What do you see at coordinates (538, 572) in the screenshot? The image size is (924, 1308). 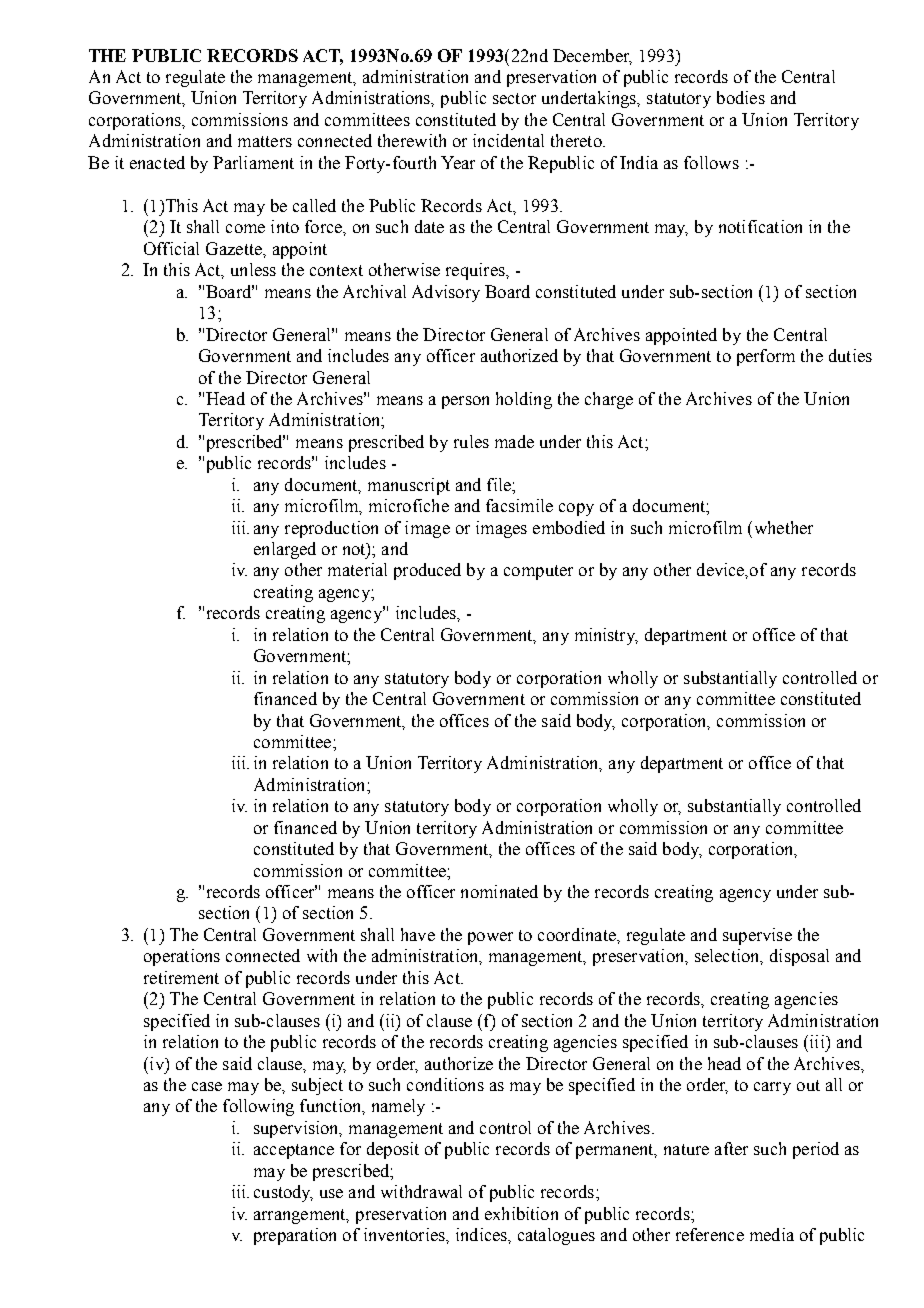 I see `computer` at bounding box center [538, 572].
